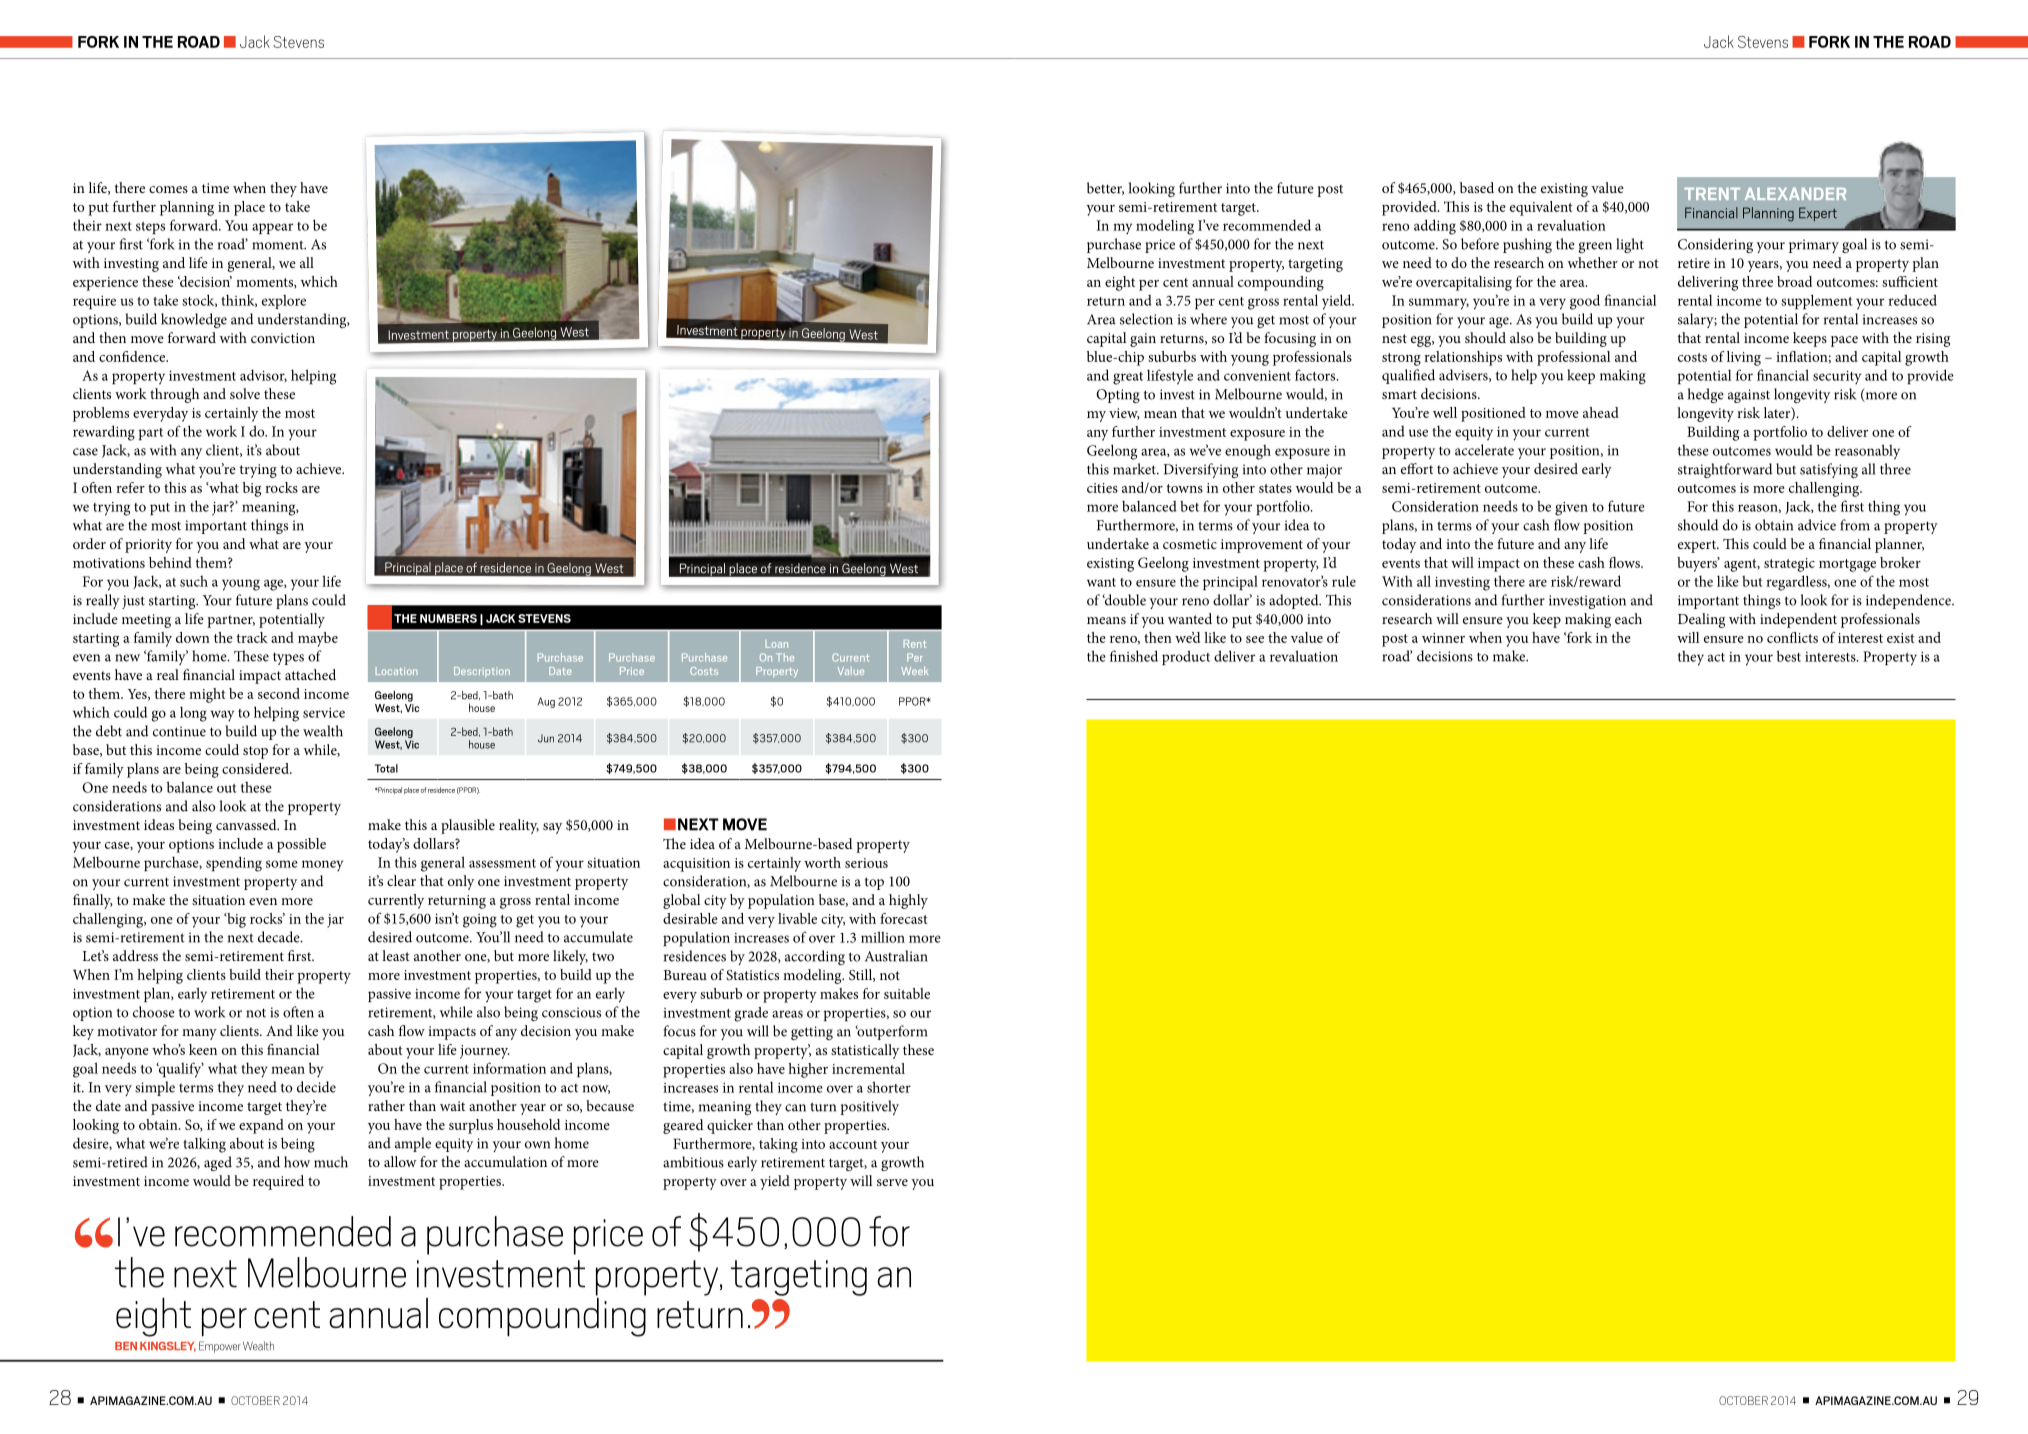  Describe the element at coordinates (256, 768) in the screenshot. I see `considered` at that location.
